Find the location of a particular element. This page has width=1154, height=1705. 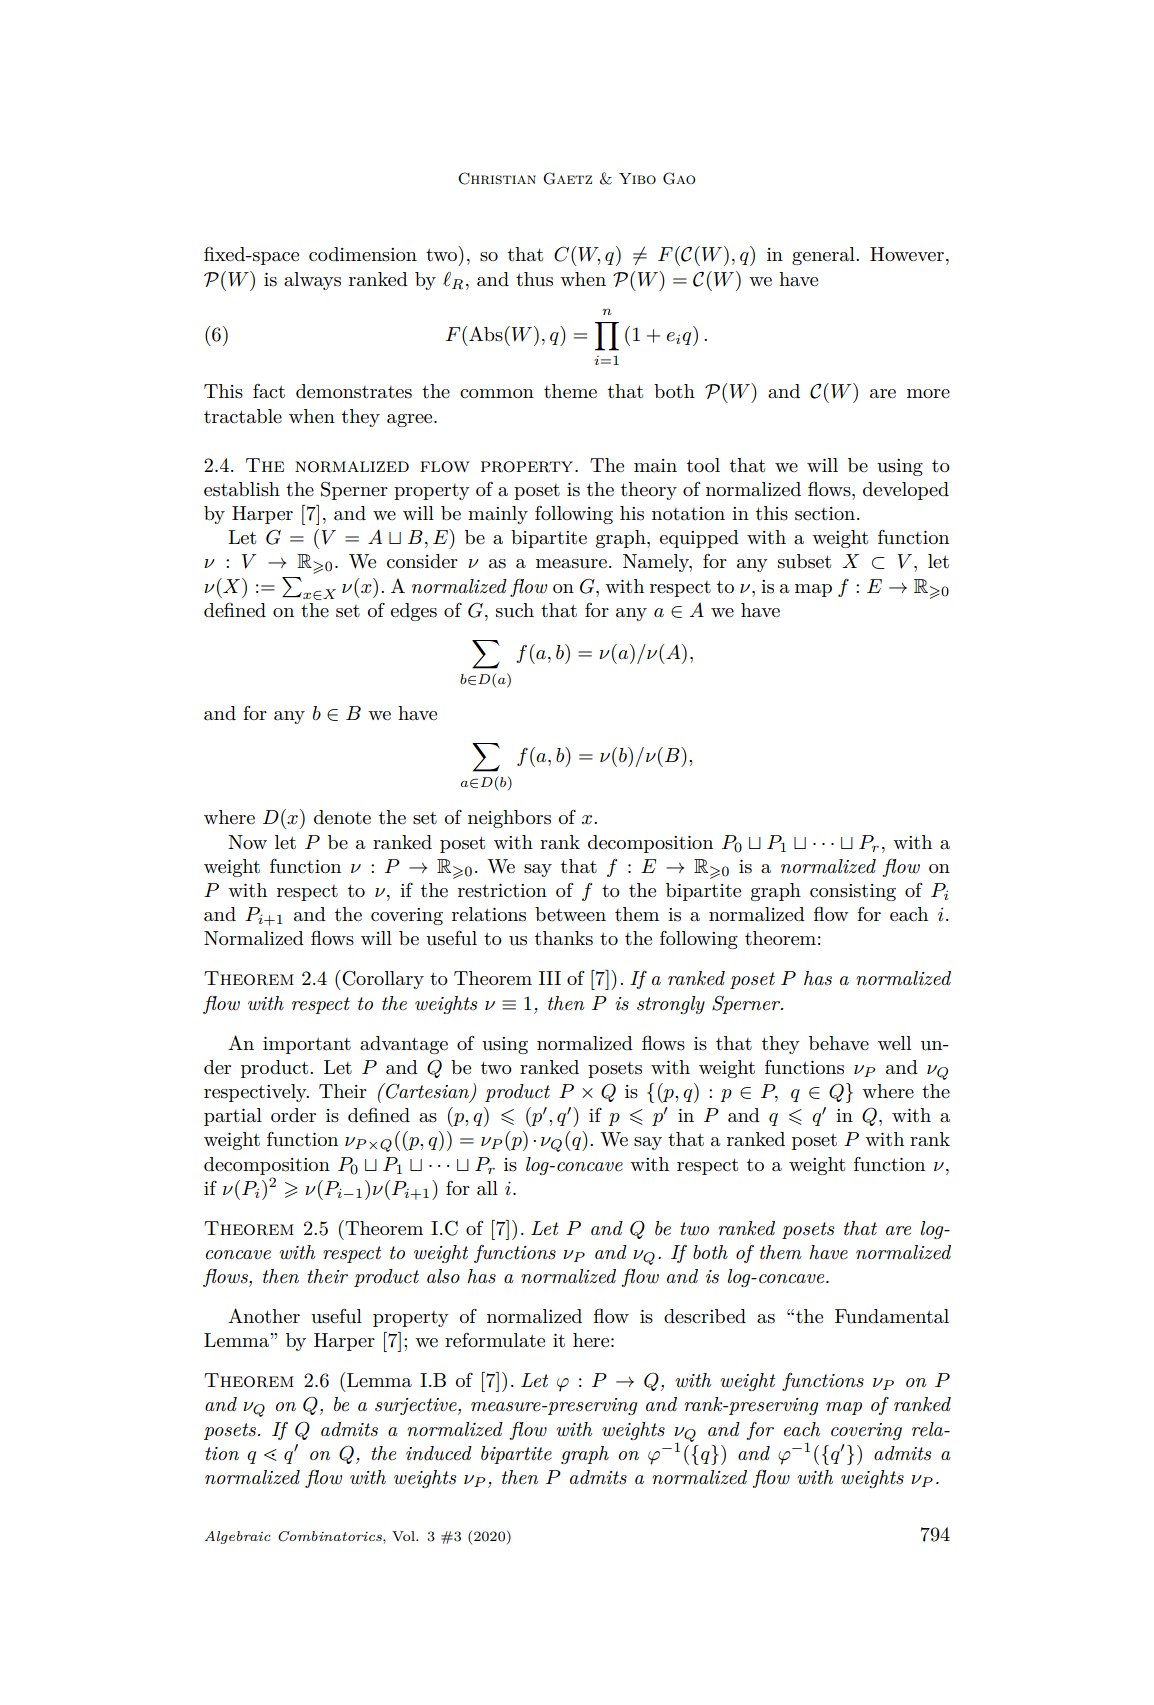

all is located at coordinates (487, 1188).
